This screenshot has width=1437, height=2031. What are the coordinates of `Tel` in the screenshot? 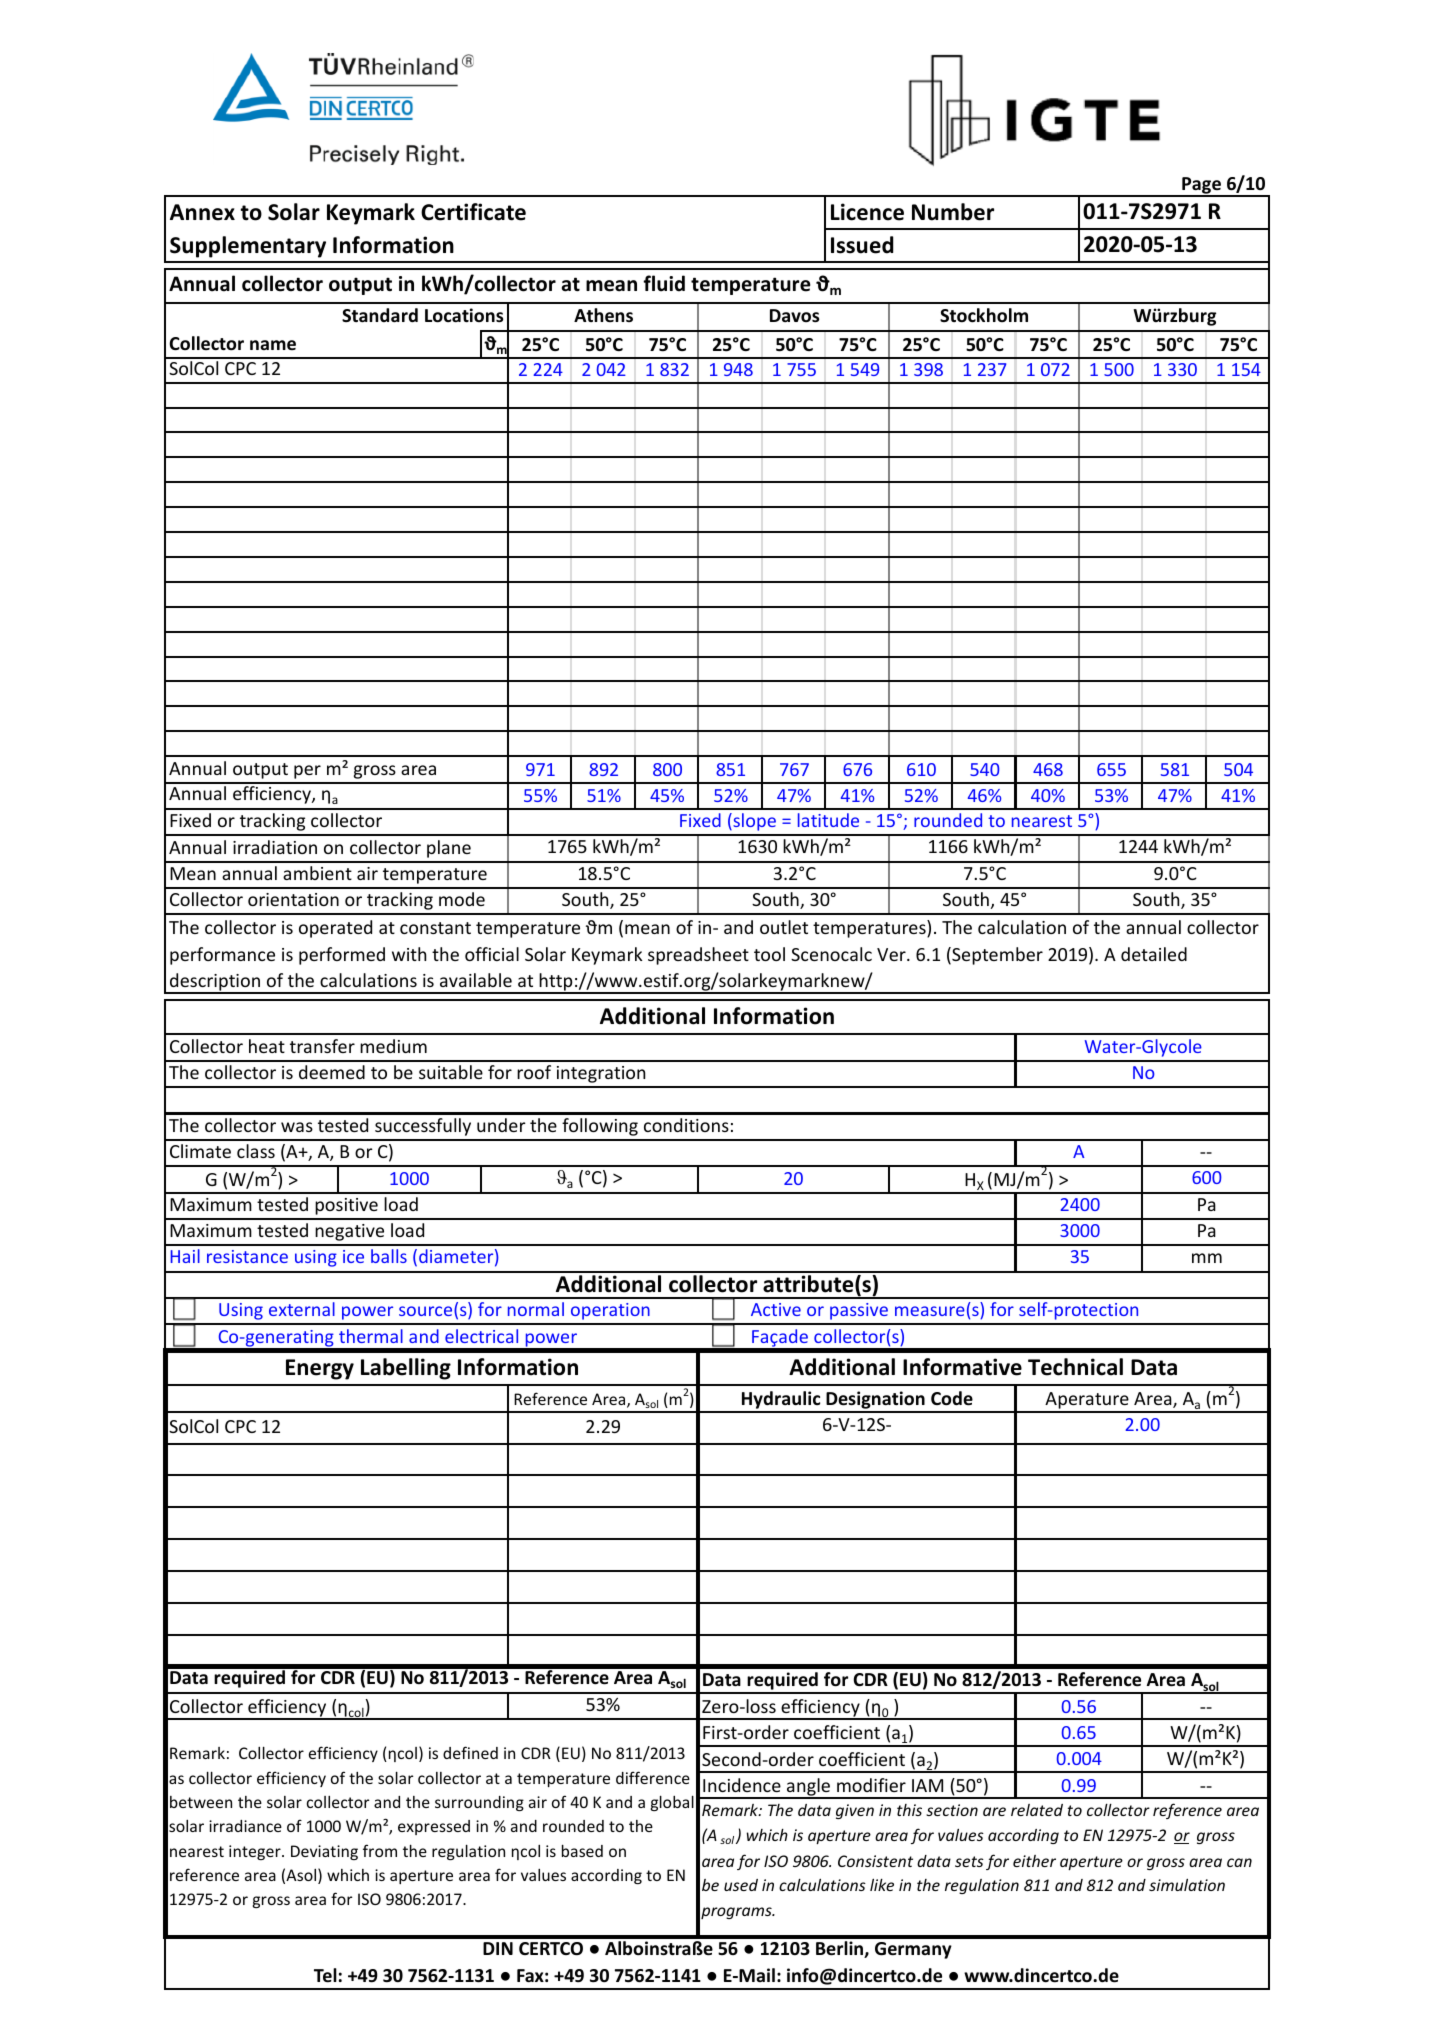 It's located at (325, 1975).
